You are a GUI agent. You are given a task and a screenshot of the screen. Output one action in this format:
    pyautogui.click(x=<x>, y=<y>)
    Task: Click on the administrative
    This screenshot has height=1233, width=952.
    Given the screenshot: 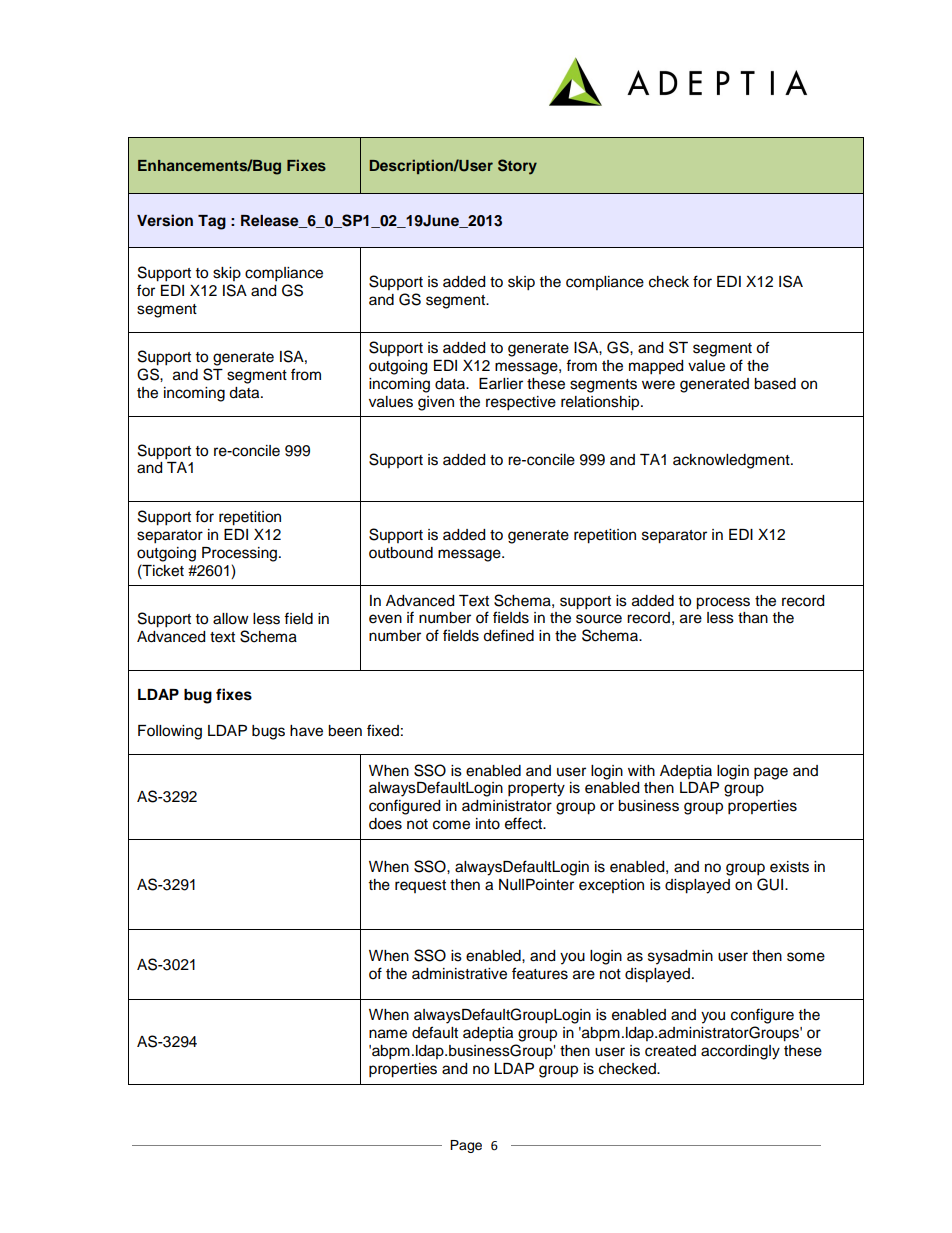 What is the action you would take?
    pyautogui.click(x=459, y=974)
